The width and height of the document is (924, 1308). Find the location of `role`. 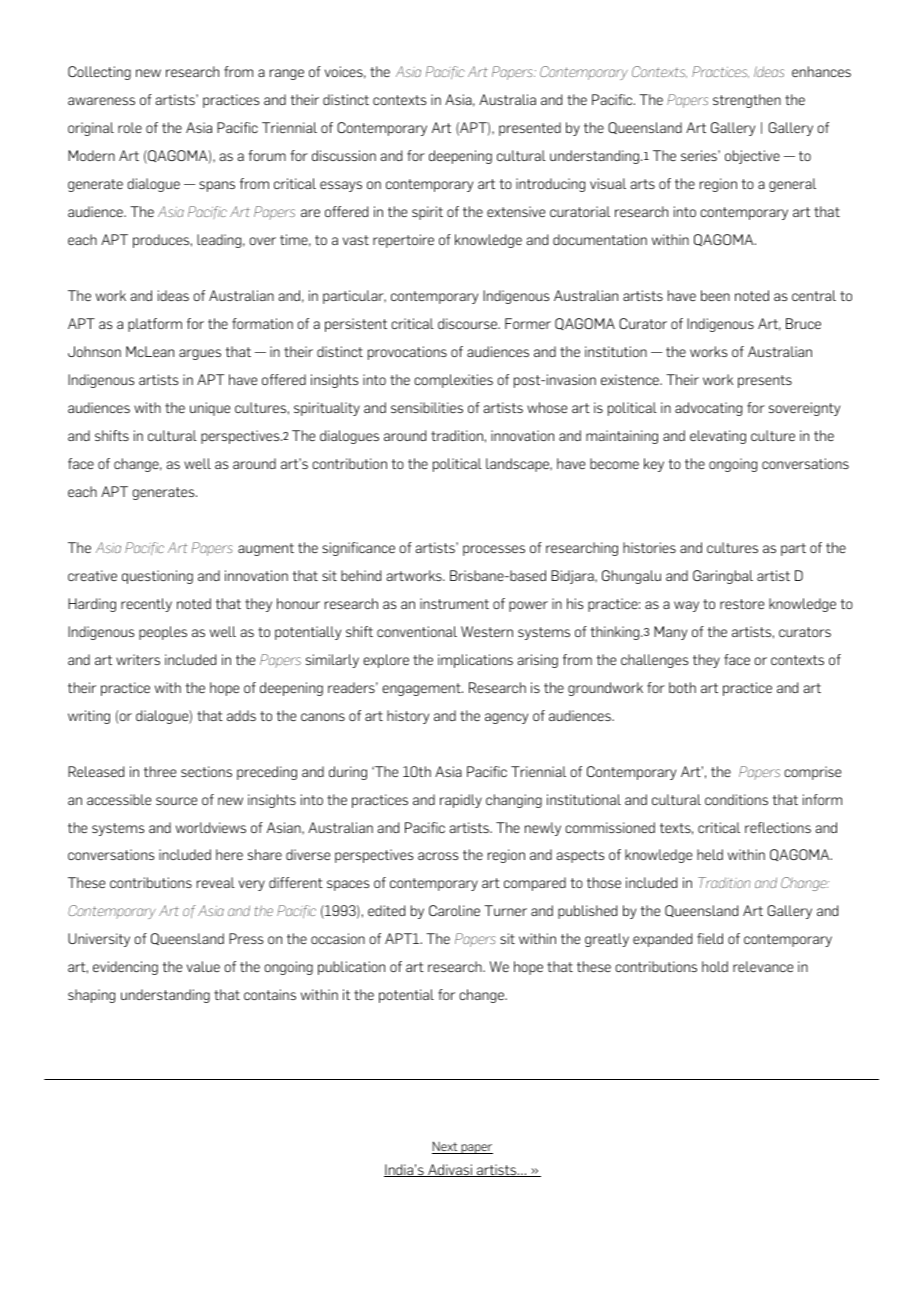

role is located at coordinates (130, 127).
